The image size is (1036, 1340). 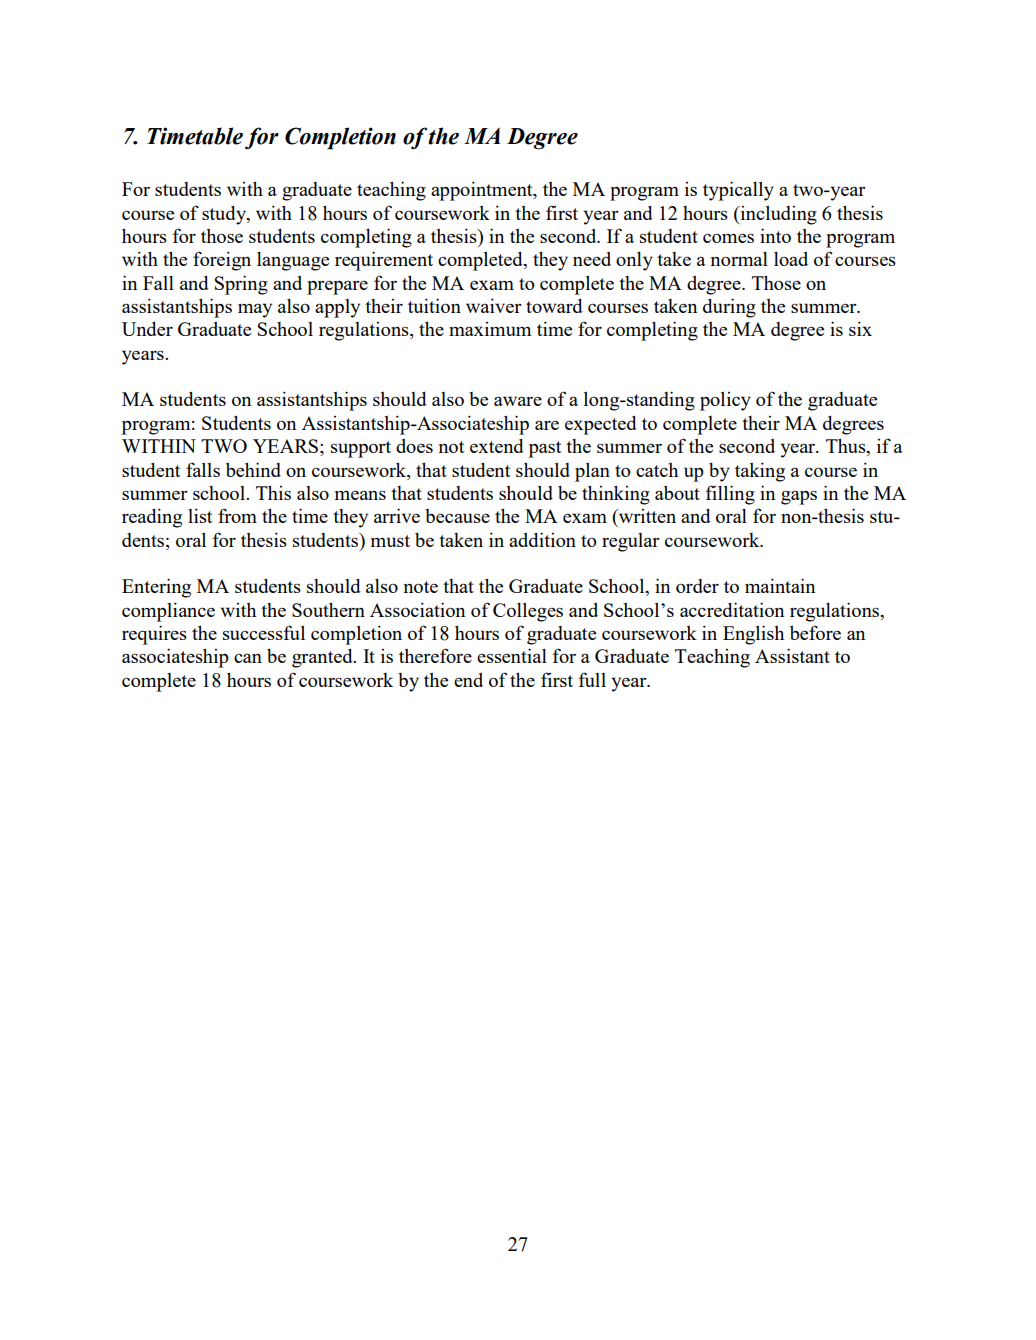 What do you see at coordinates (777, 215) in the screenshot?
I see `including` at bounding box center [777, 215].
